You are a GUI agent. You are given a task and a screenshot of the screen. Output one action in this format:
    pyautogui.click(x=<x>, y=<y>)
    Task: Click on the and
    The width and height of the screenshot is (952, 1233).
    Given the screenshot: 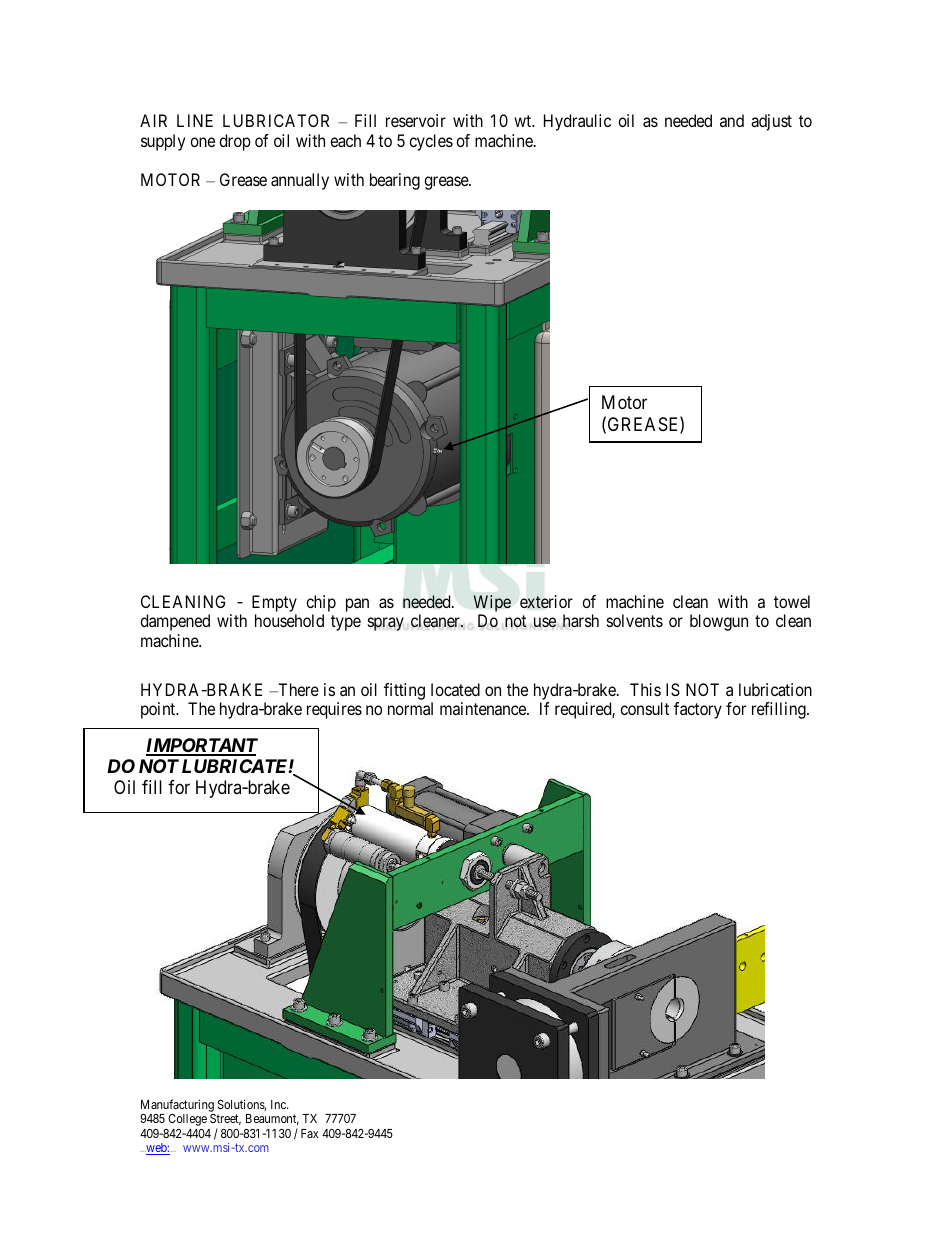 What is the action you would take?
    pyautogui.click(x=732, y=120)
